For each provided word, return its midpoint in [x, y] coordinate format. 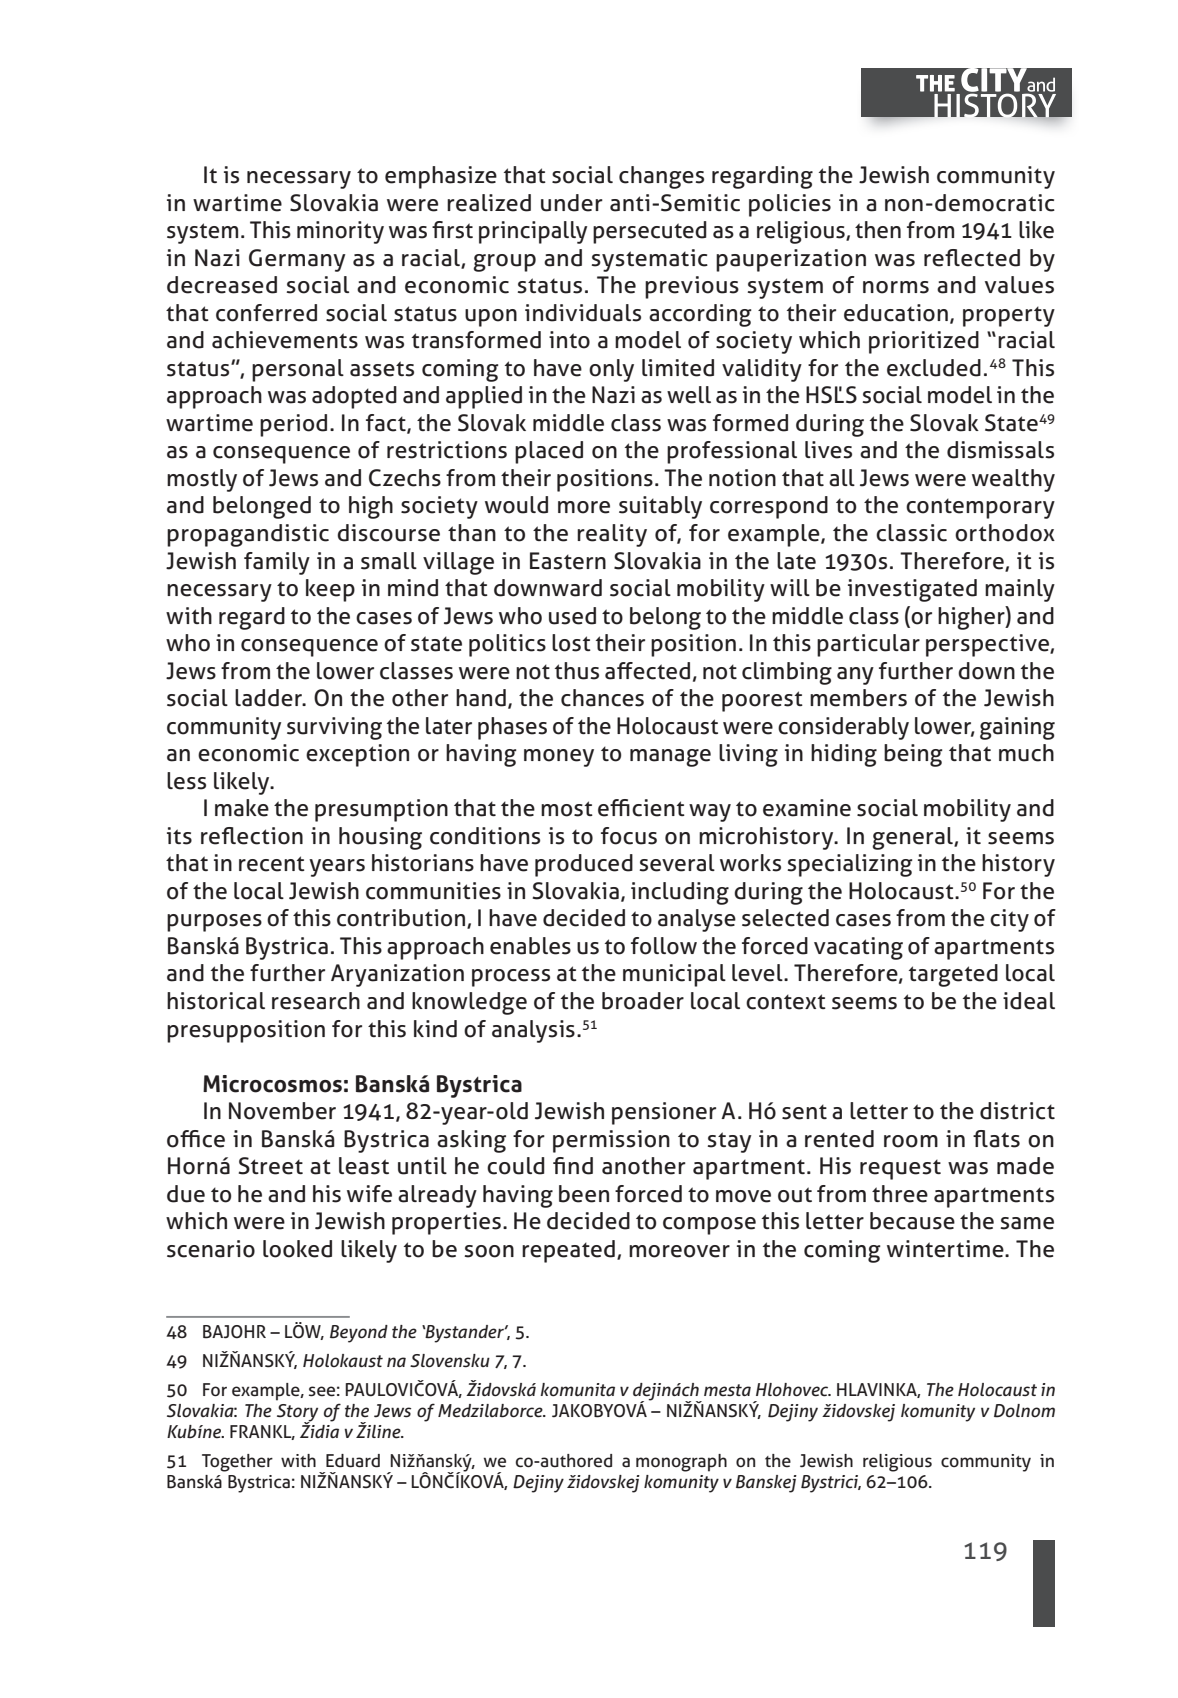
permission [611, 1141]
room [911, 1141]
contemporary [980, 508]
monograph [681, 1463]
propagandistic [248, 535]
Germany [297, 260]
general [913, 838]
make [242, 808]
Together [237, 1463]
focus [629, 836]
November [282, 1111]
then [878, 230]
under [572, 203]
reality [612, 535]
